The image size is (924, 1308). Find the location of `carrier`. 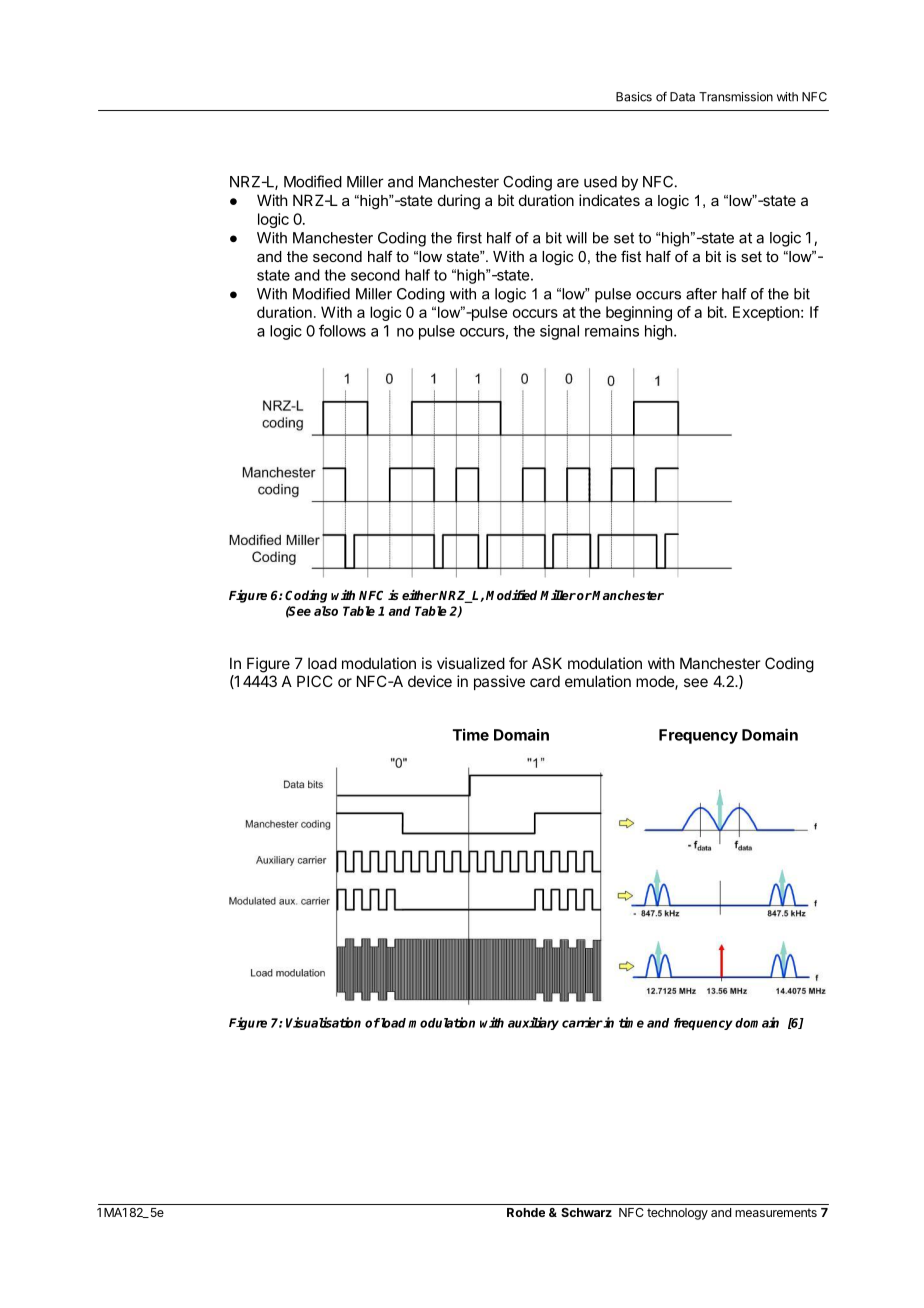

carrier is located at coordinates (582, 1022).
